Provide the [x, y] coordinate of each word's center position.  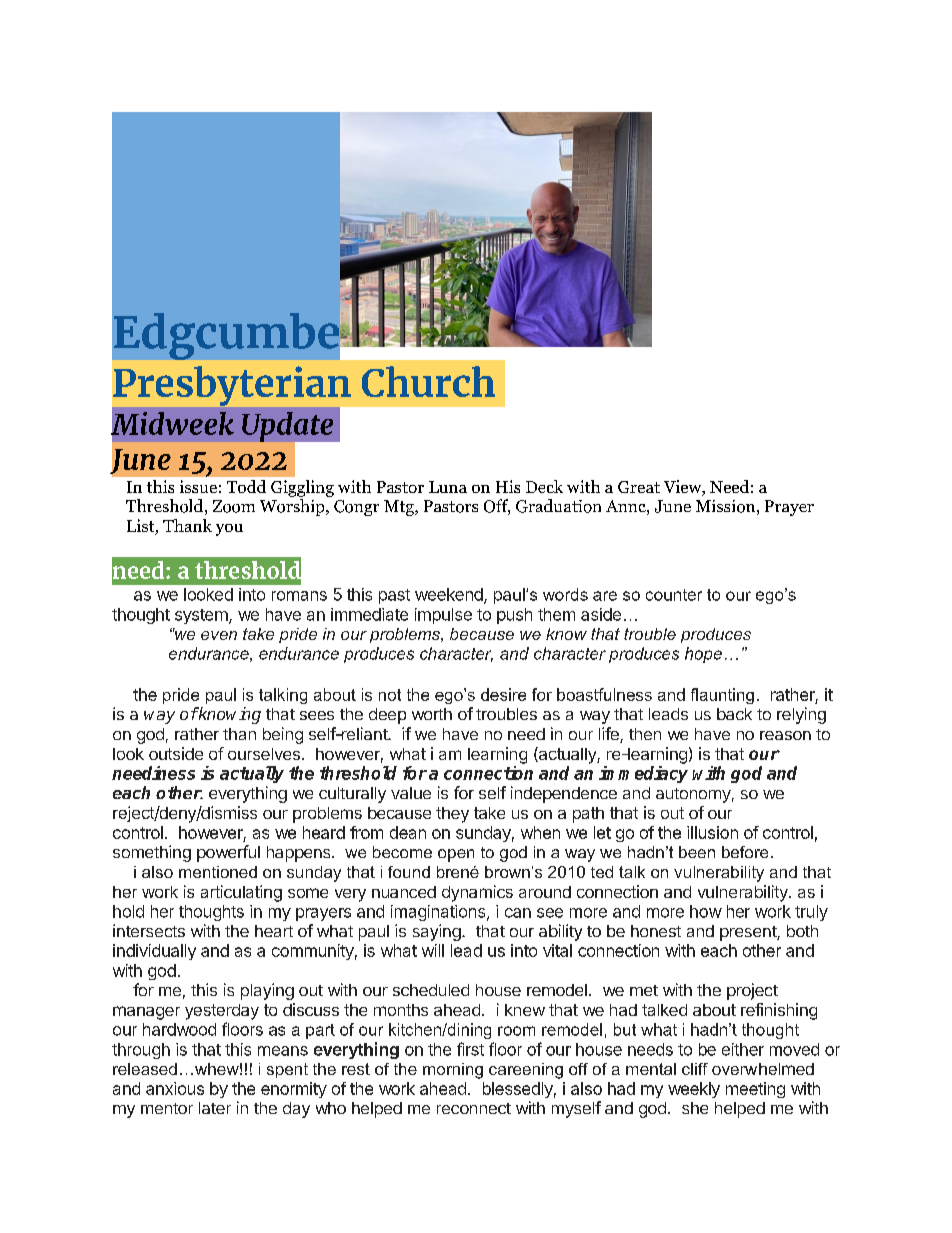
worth [432, 714]
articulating [241, 893]
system [202, 616]
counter [674, 595]
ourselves [264, 754]
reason [785, 735]
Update [289, 428]
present [749, 933]
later [215, 1108]
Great [639, 487]
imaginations [439, 913]
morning [453, 1071]
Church [428, 381]
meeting [755, 1090]
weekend [450, 595]
